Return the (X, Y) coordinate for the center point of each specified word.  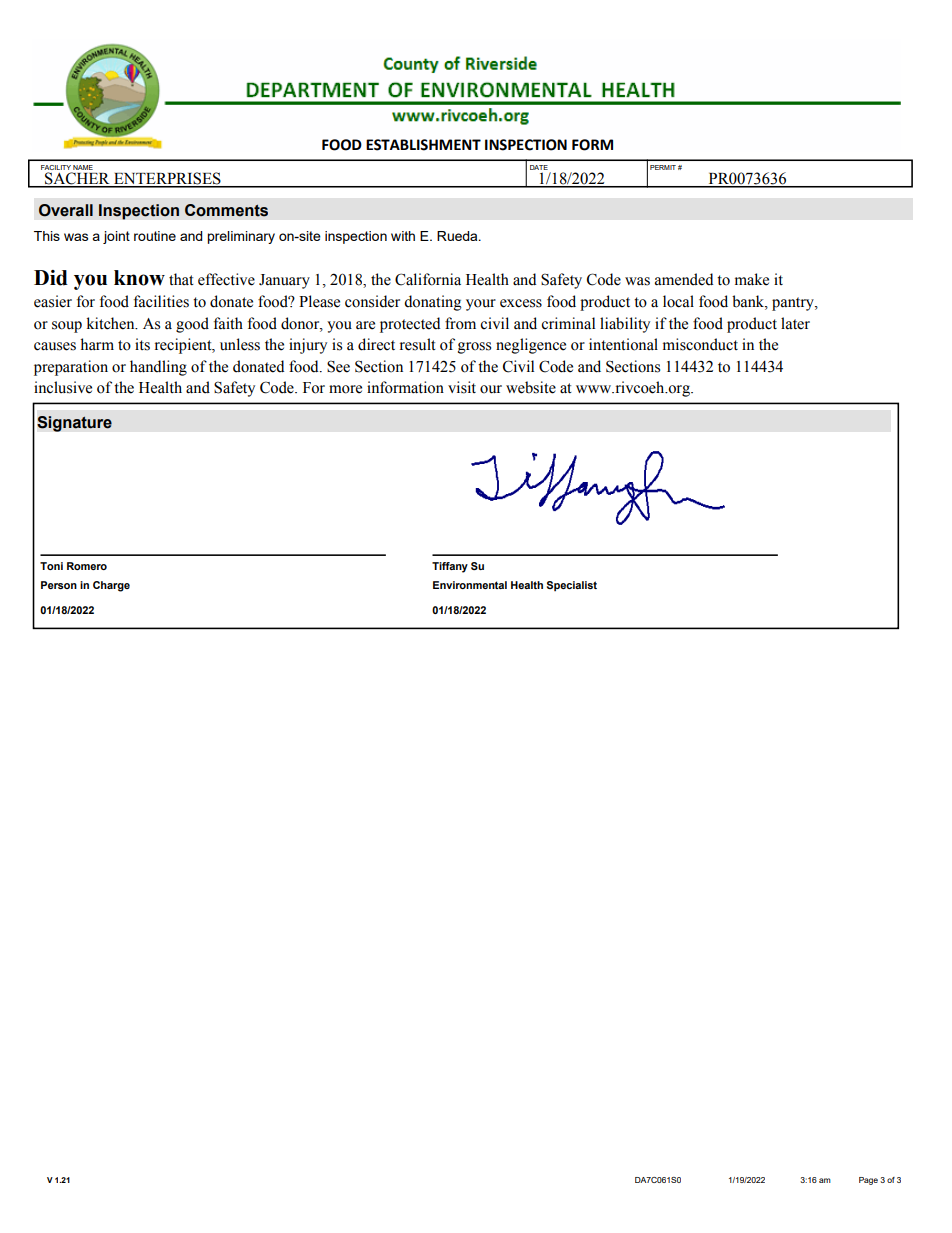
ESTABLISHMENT (423, 145)
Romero (87, 566)
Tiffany (450, 567)
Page (868, 1181)
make (752, 279)
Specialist (572, 586)
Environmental (470, 585)
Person (59, 585)
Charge (111, 586)
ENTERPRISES (167, 179)
